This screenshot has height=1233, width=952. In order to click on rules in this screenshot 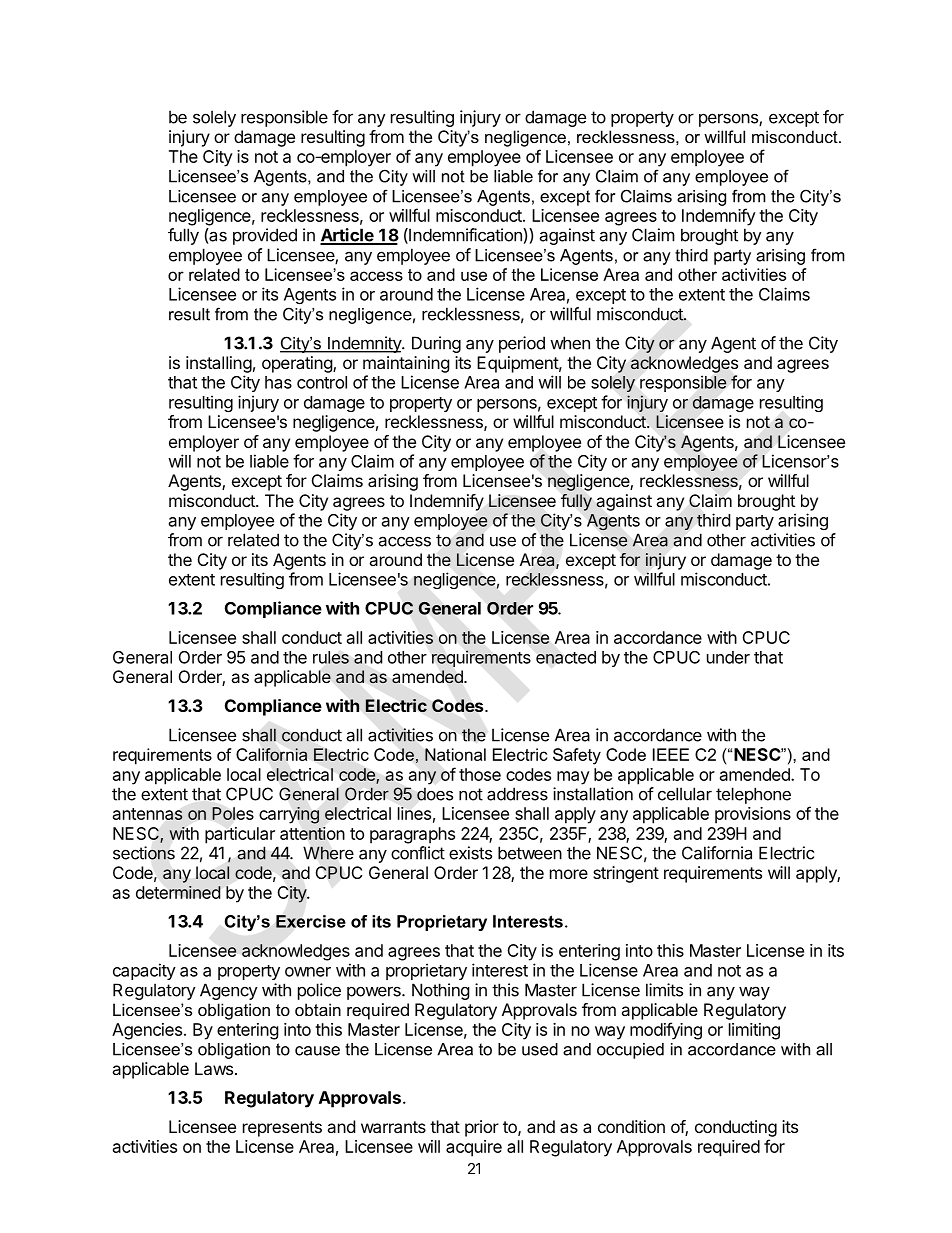, I will do `click(331, 657)`.
